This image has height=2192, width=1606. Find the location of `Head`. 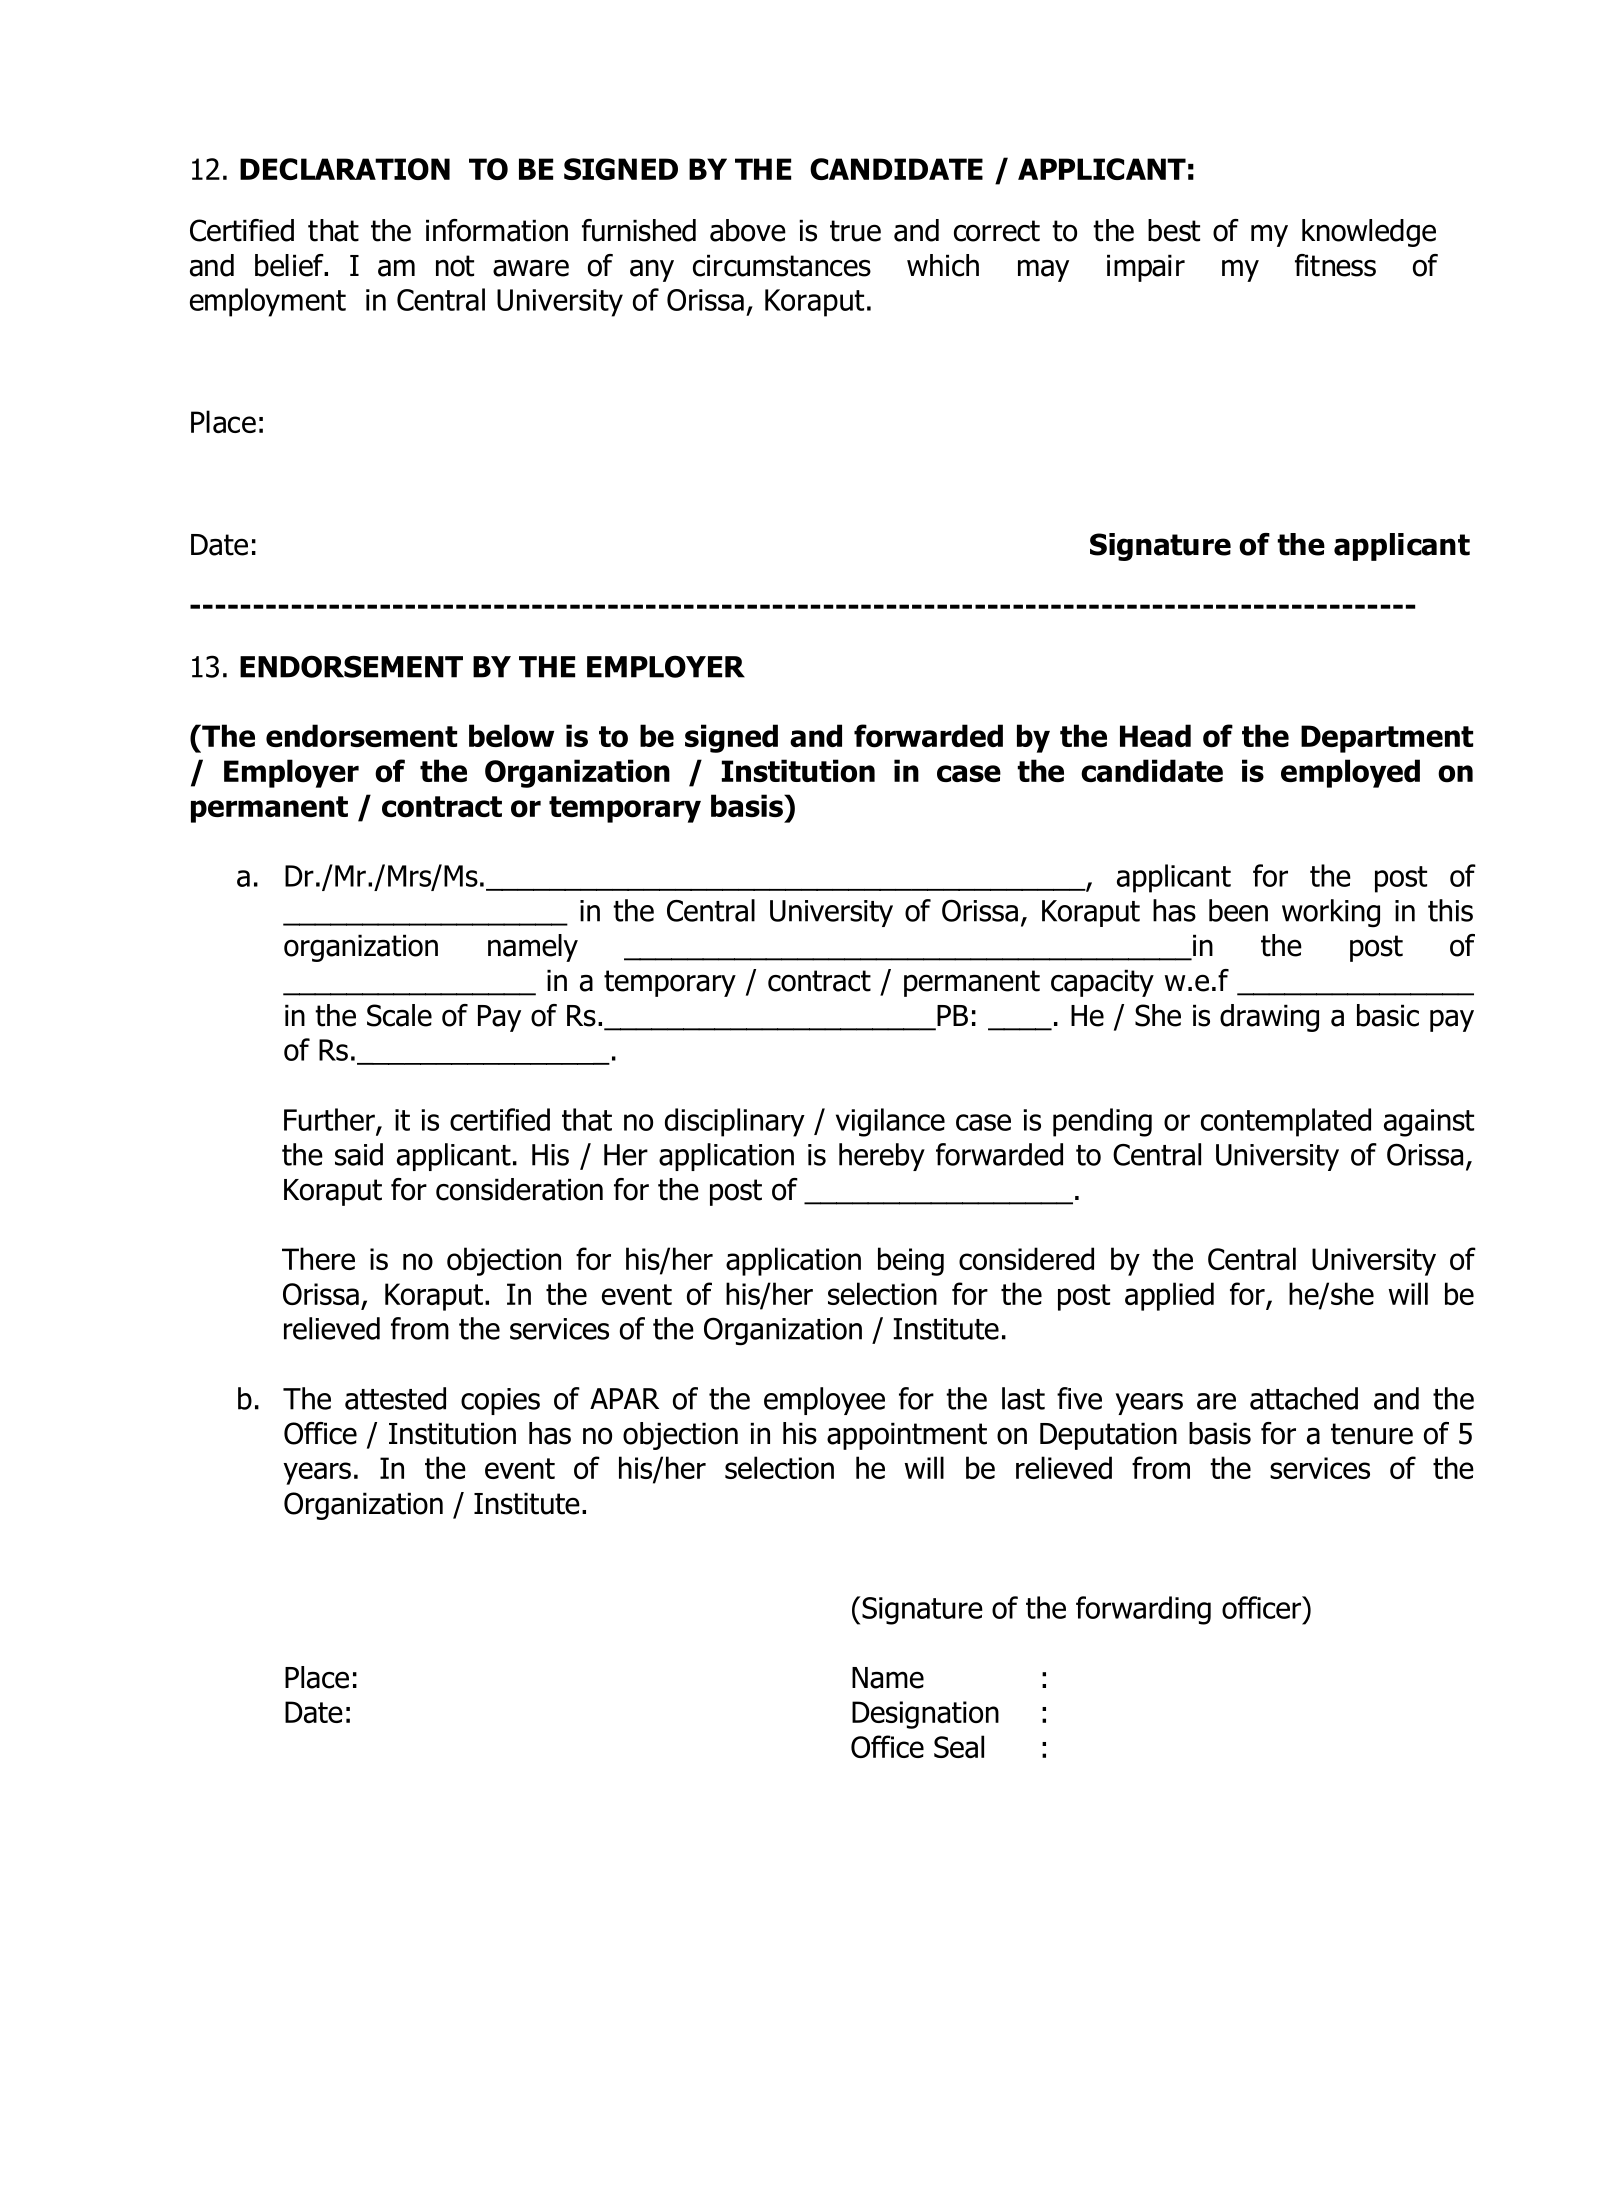

Head is located at coordinates (1155, 735).
